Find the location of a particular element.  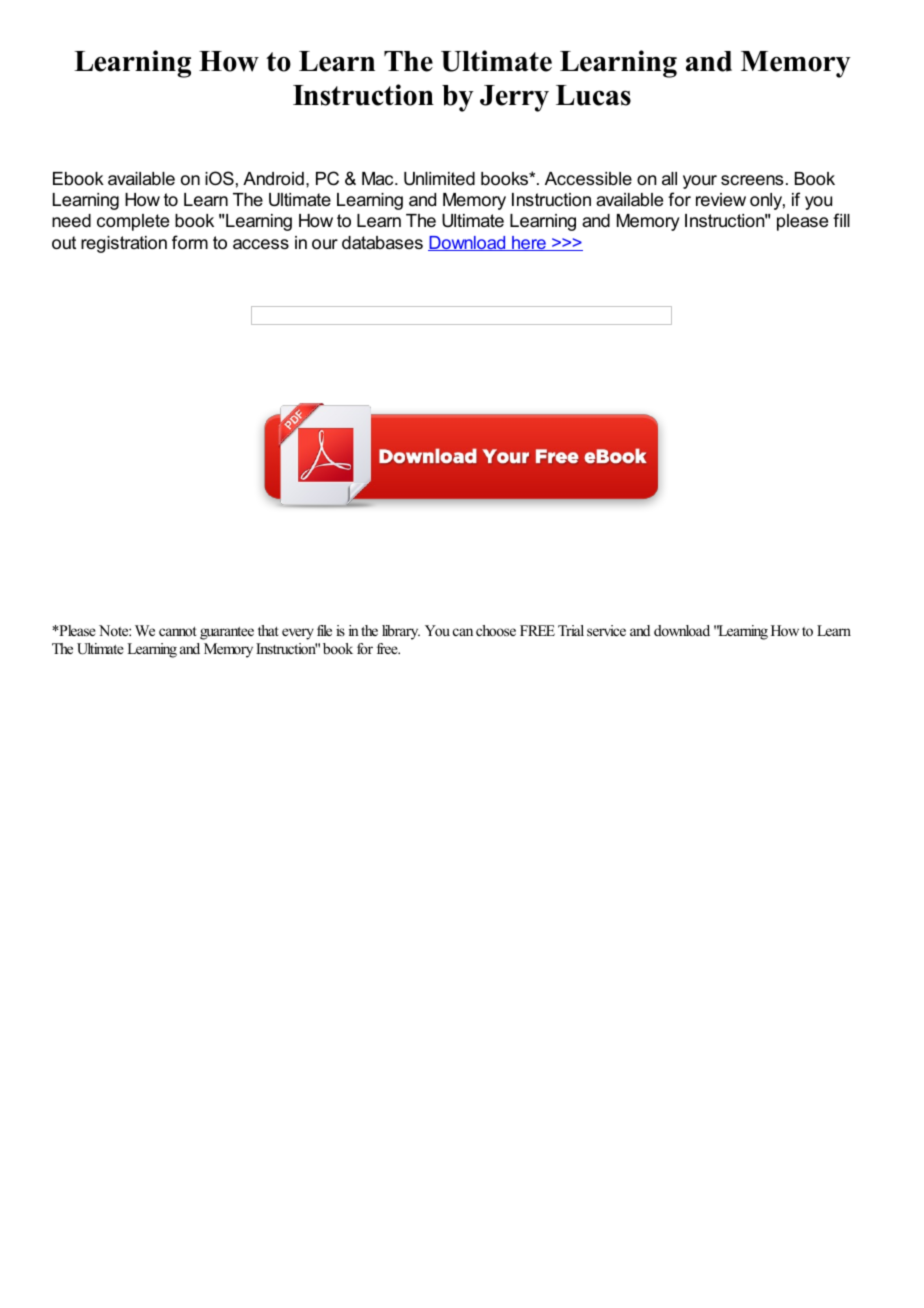

databases is located at coordinates (382, 243).
